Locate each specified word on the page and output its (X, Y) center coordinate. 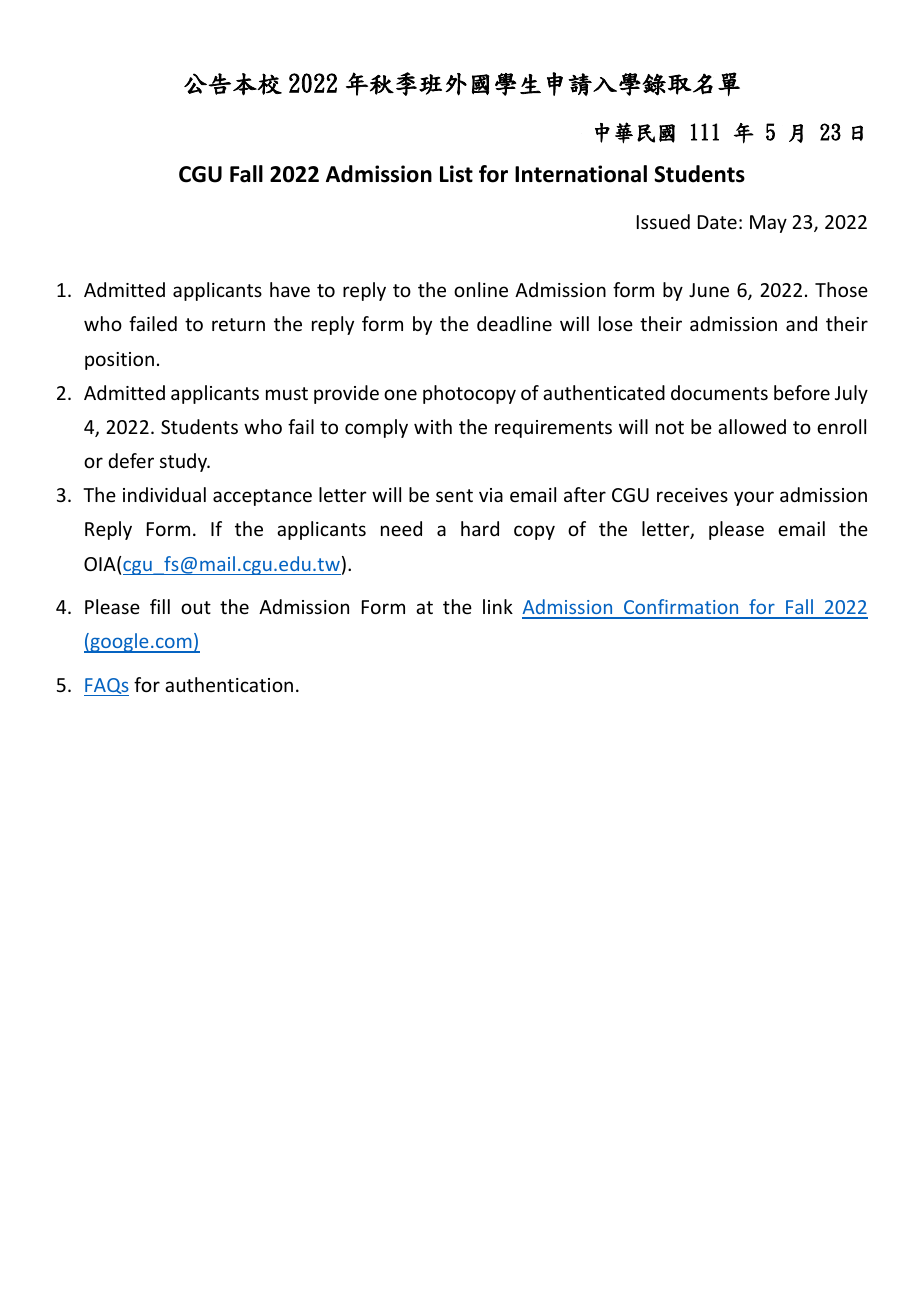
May (768, 224)
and (801, 323)
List (456, 174)
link (498, 606)
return (238, 324)
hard (480, 528)
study (185, 462)
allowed (752, 426)
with (433, 426)
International (581, 174)
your (754, 498)
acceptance (262, 497)
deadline (514, 323)
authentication (229, 684)
